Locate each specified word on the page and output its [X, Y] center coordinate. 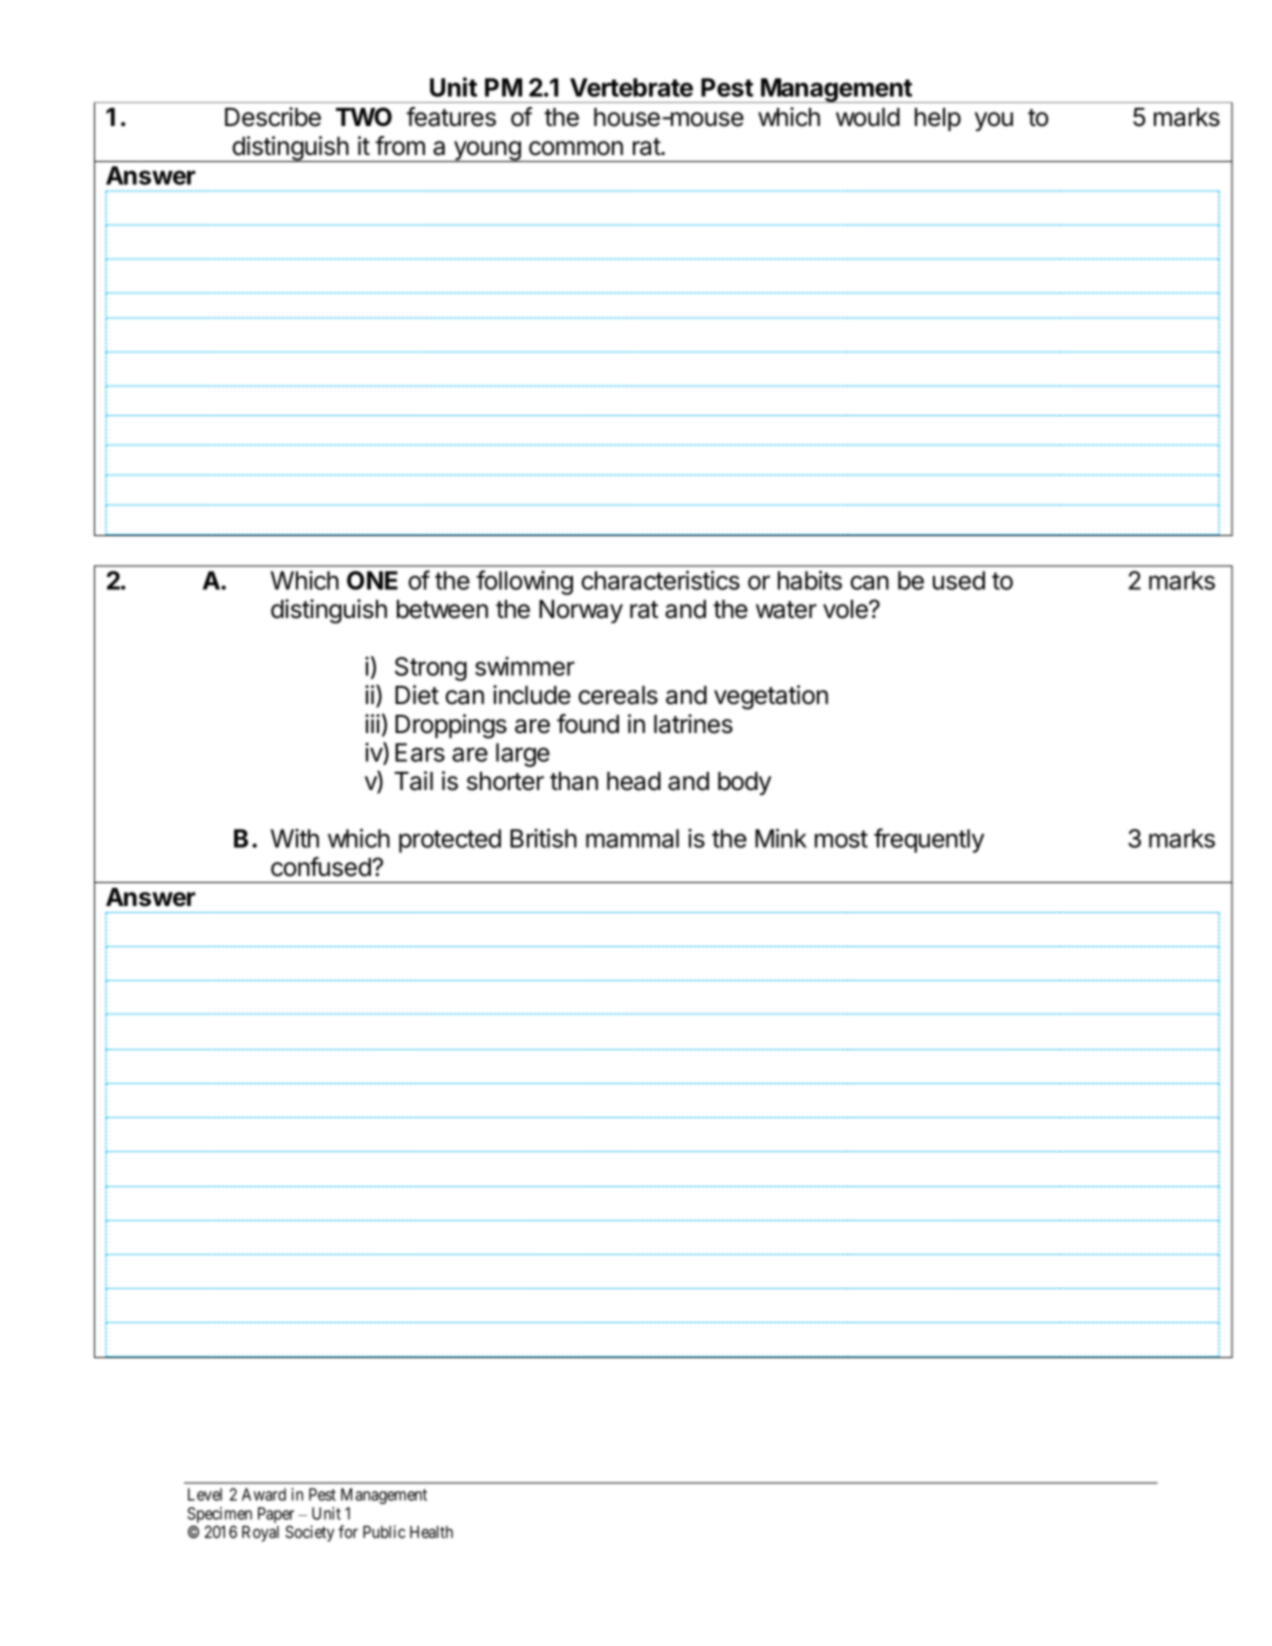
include [532, 695]
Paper [276, 1516]
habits [810, 580]
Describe [273, 117]
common [576, 148]
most [841, 839]
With [295, 838]
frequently [929, 840]
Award [264, 1494]
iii [372, 723]
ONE [372, 580]
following [524, 582]
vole [846, 609]
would [868, 117]
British [543, 838]
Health [431, 1532]
